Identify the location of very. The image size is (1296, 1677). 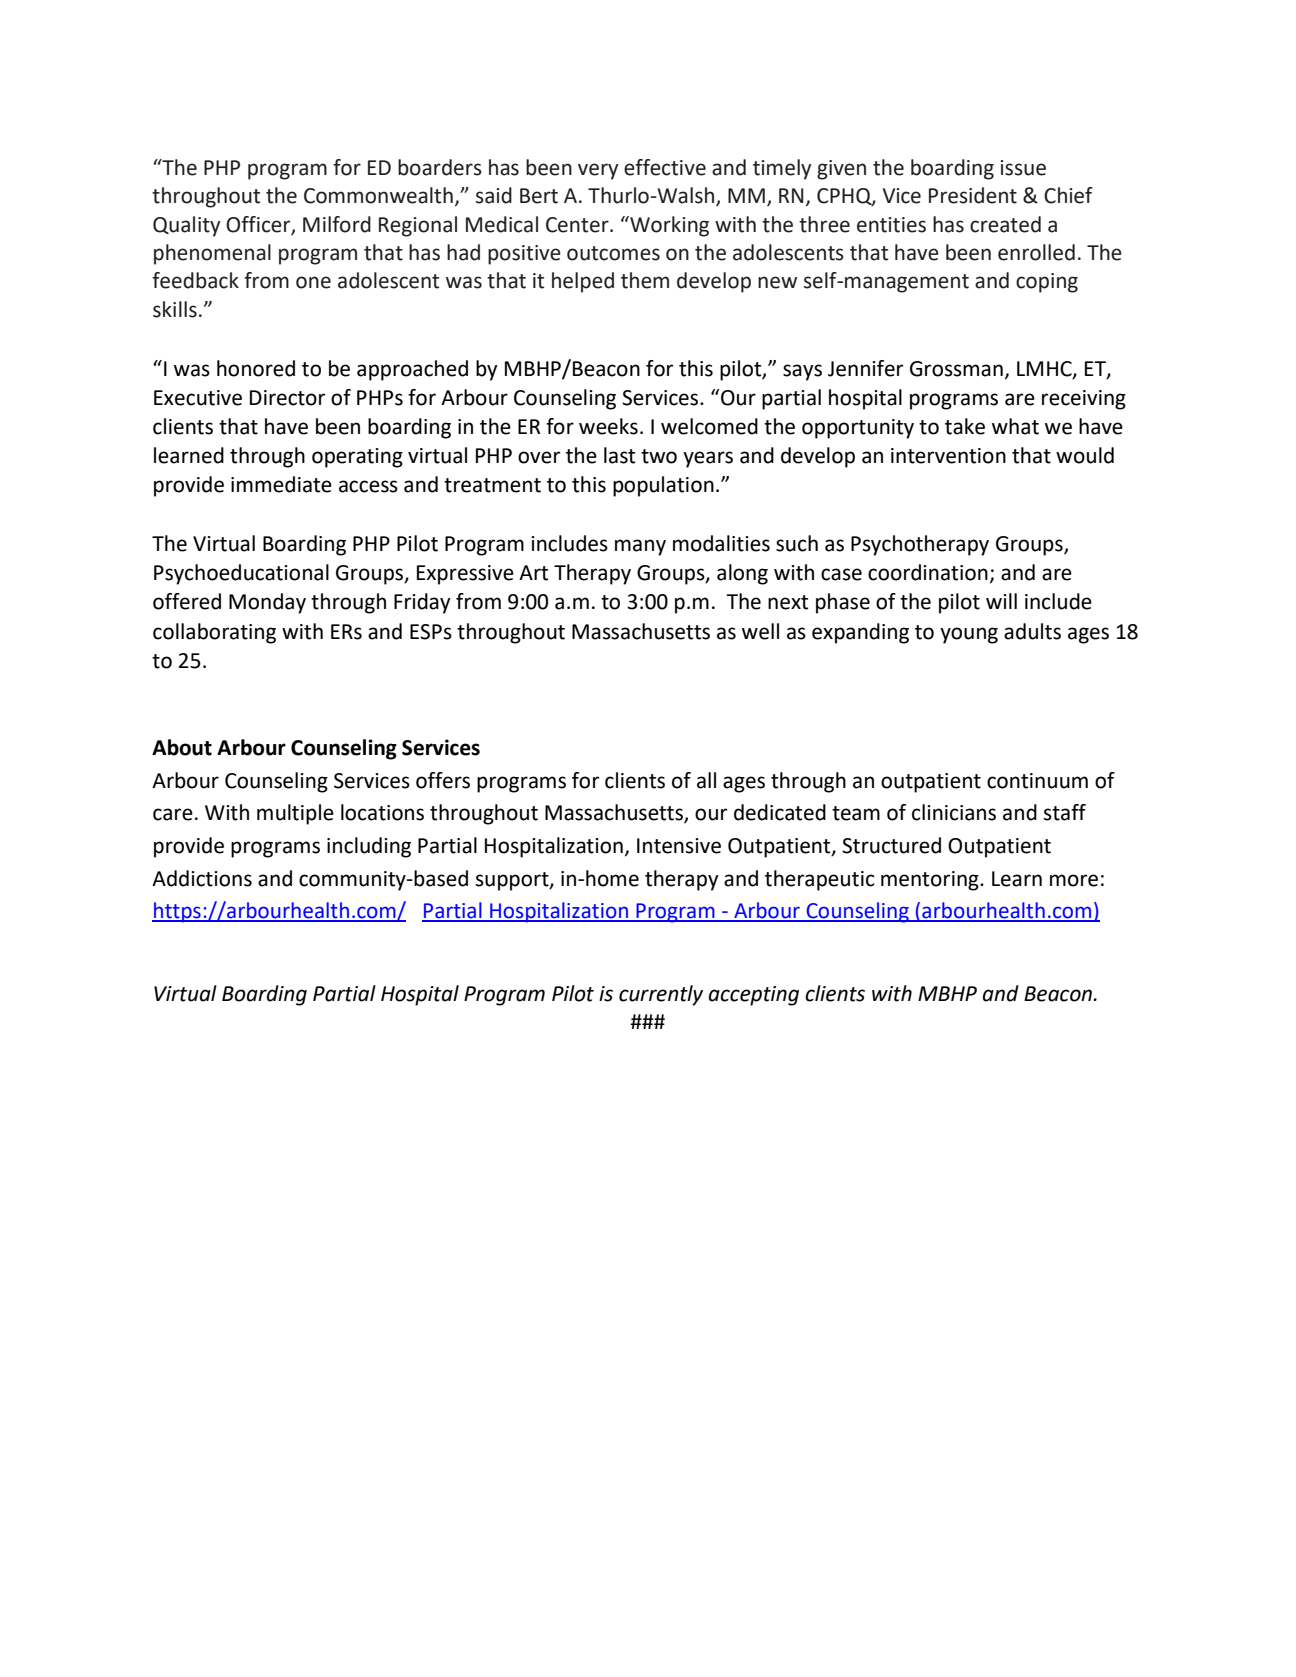
(598, 171).
